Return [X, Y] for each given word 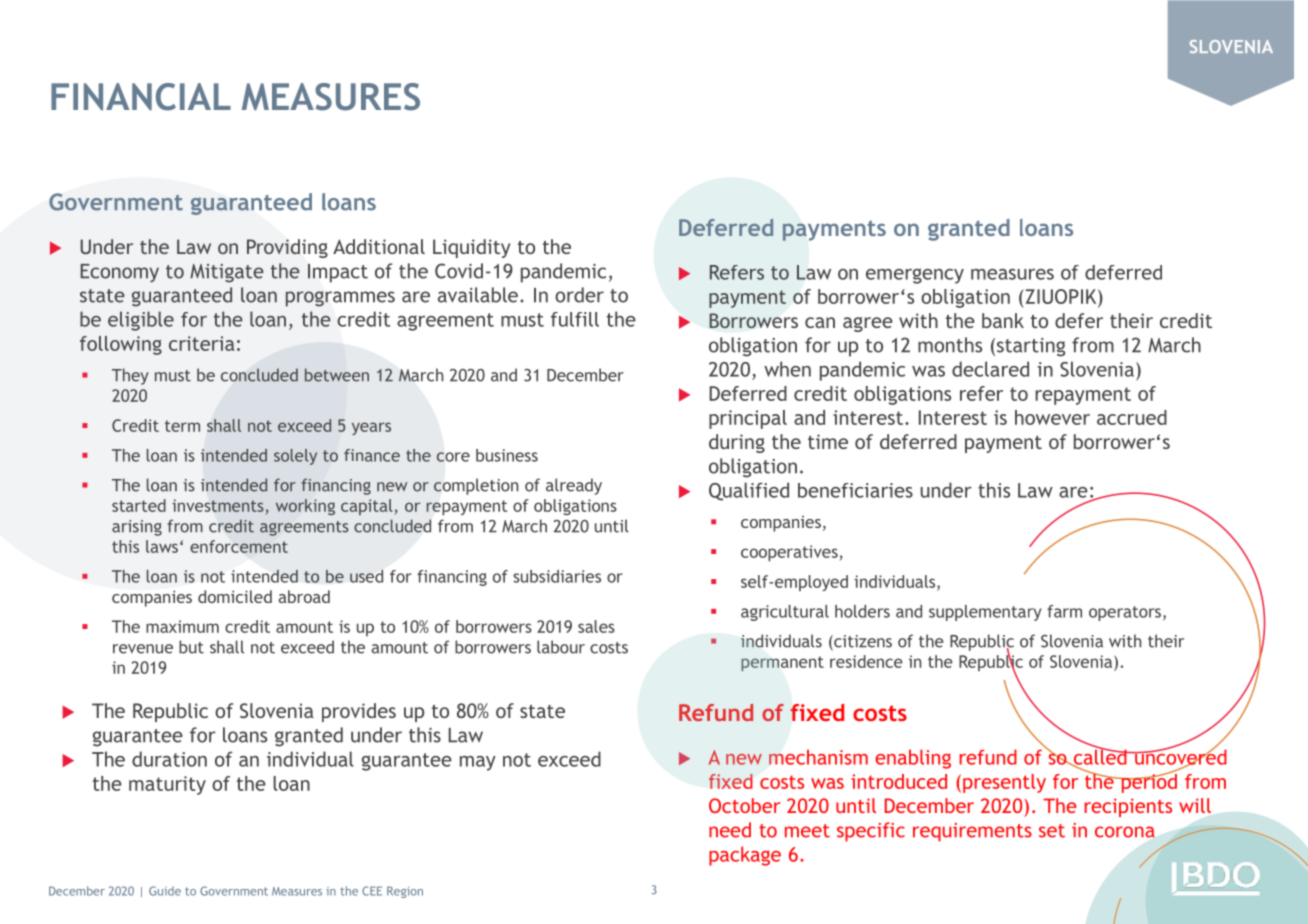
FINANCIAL [141, 97]
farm [1064, 611]
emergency [915, 276]
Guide [165, 891]
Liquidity [471, 248]
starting [1031, 347]
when [787, 369]
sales [596, 626]
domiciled [235, 596]
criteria [201, 343]
